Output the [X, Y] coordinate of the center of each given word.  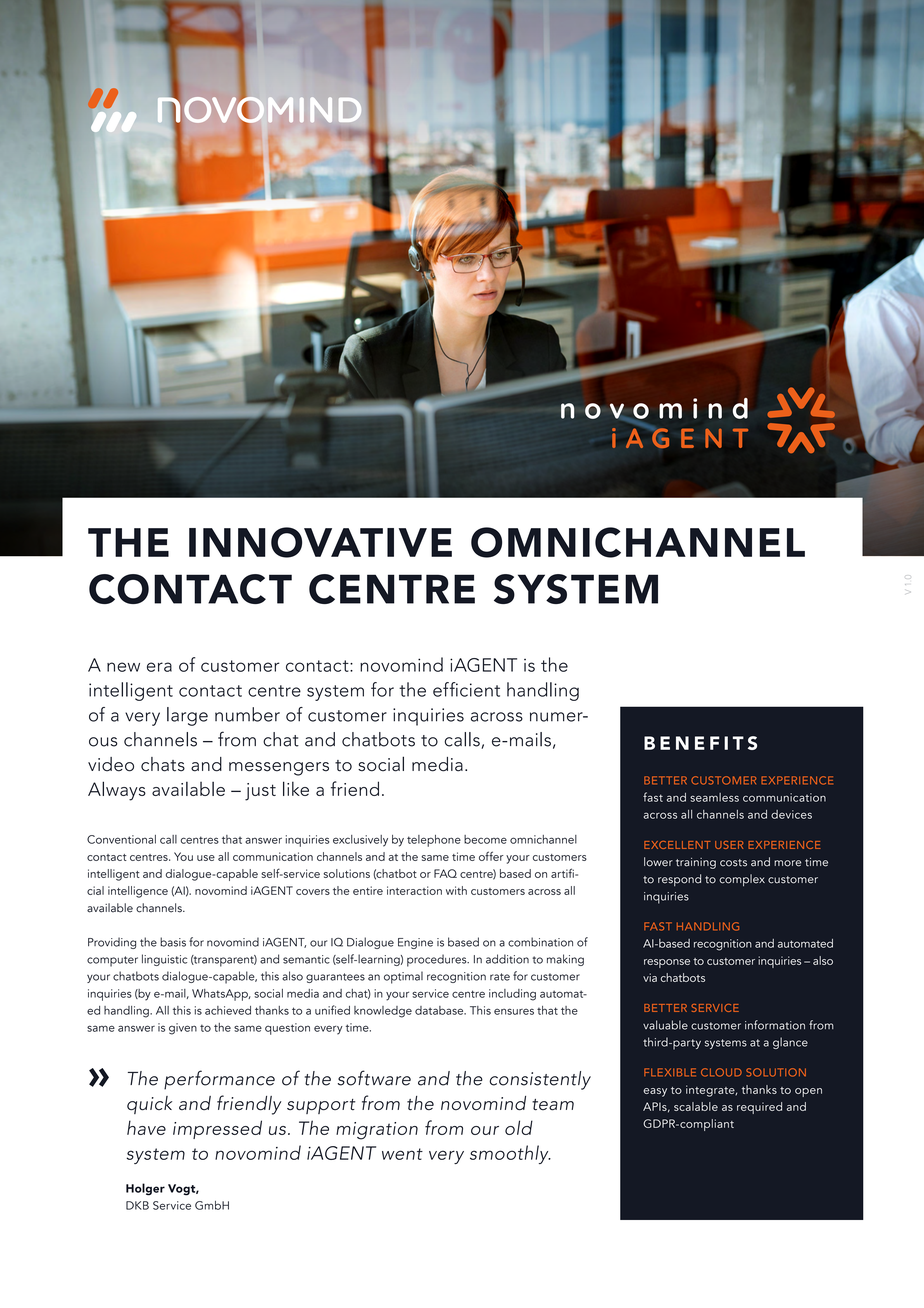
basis [173, 942]
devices [791, 814]
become [485, 839]
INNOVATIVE [320, 542]
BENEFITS [700, 743]
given [183, 1029]
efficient [466, 689]
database [440, 1010]
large [187, 716]
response [667, 963]
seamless [714, 797]
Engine [415, 943]
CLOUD [721, 1072]
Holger [145, 1189]
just [260, 792]
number [247, 714]
